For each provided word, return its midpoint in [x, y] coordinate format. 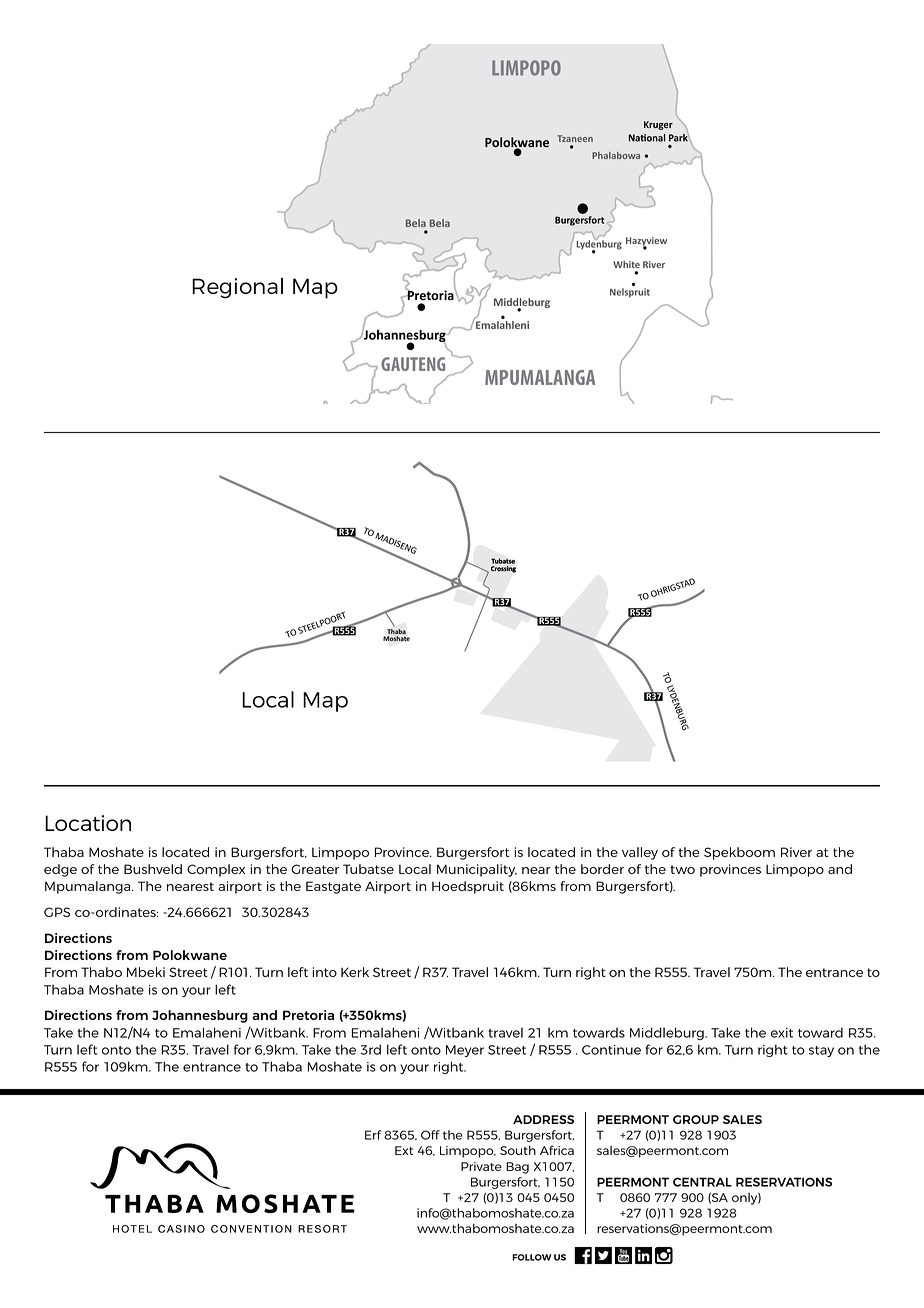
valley [640, 853]
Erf [373, 1135]
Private [481, 1166]
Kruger [658, 125]
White [626, 264]
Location [88, 823]
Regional [237, 288]
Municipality [477, 870]
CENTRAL [702, 1182]
